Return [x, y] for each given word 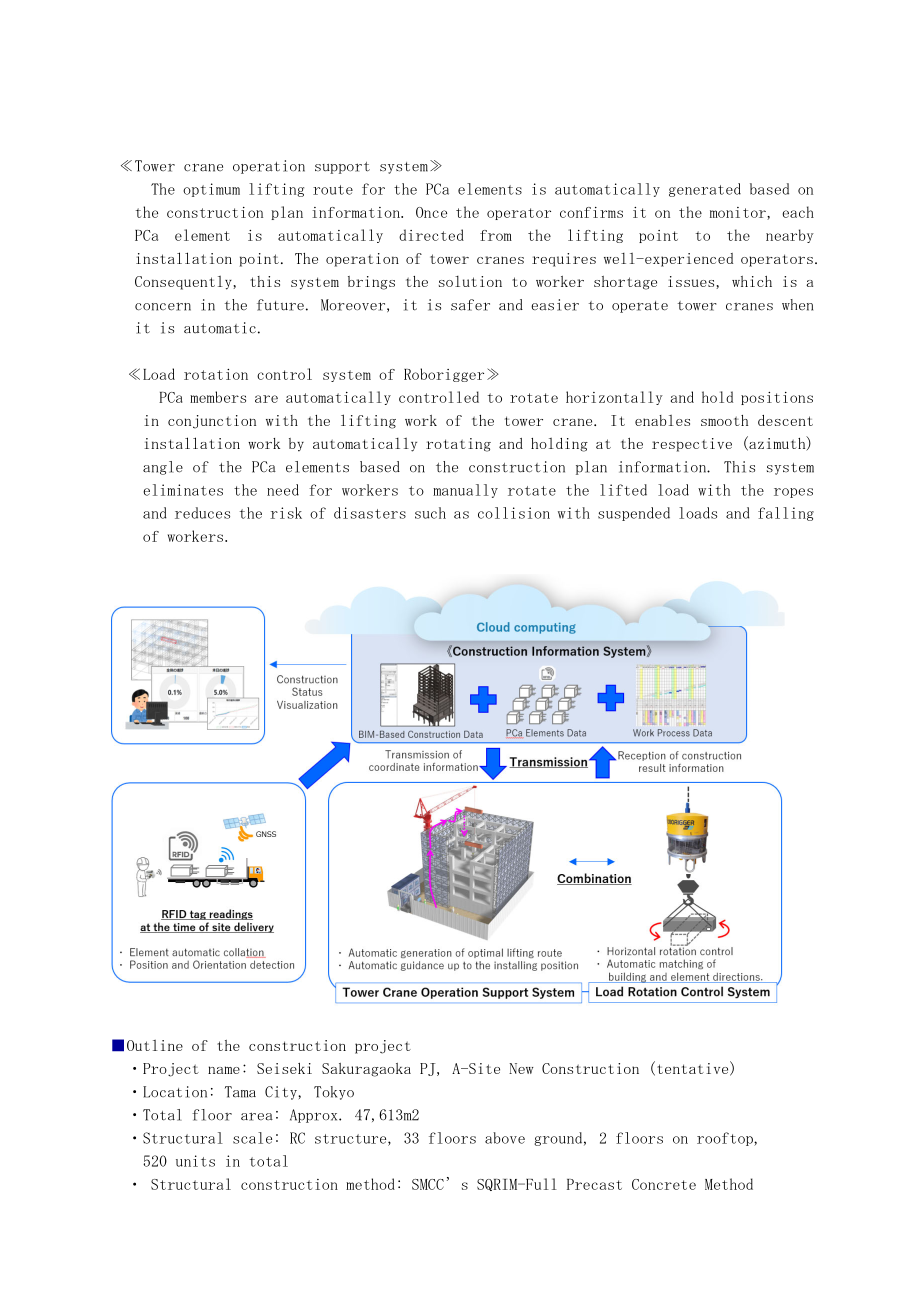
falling [786, 514]
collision [514, 513]
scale [252, 1138]
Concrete [664, 1184]
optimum [211, 190]
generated [705, 190]
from [496, 235]
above [505, 1138]
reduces [202, 513]
